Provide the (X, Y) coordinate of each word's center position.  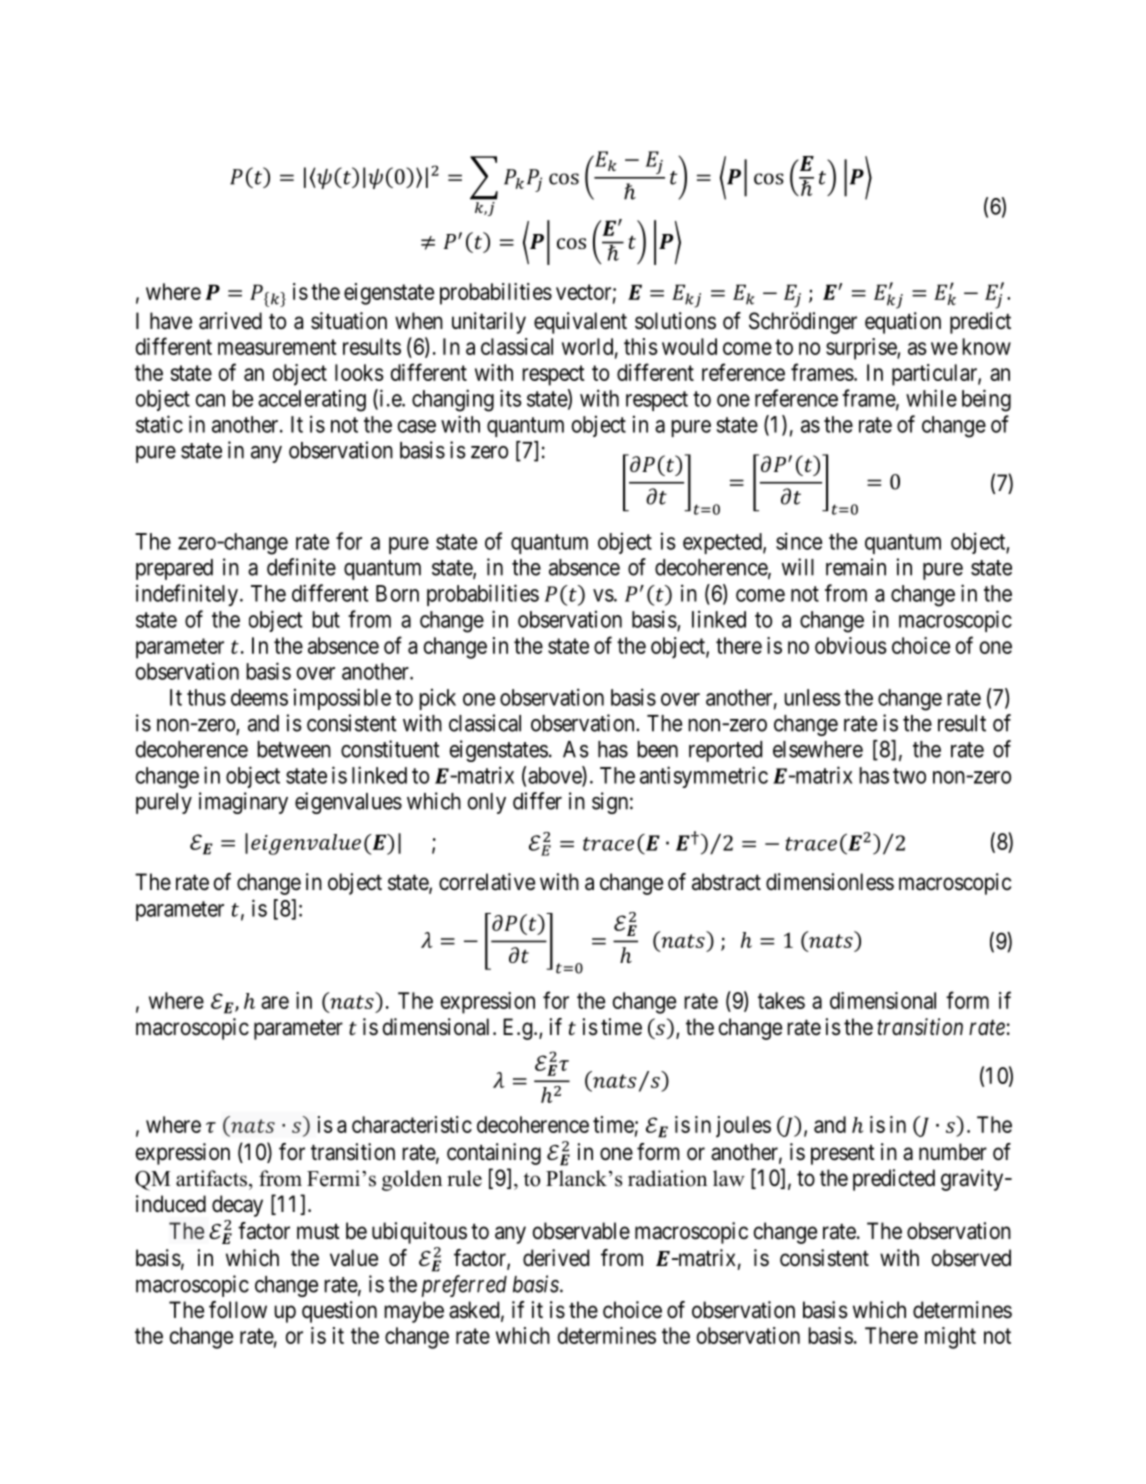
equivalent (580, 323)
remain (856, 567)
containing (494, 1154)
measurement (277, 347)
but (326, 619)
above (555, 776)
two (909, 776)
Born (397, 593)
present (843, 1155)
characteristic (412, 1124)
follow (238, 1310)
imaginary (243, 803)
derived (556, 1258)
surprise (862, 349)
